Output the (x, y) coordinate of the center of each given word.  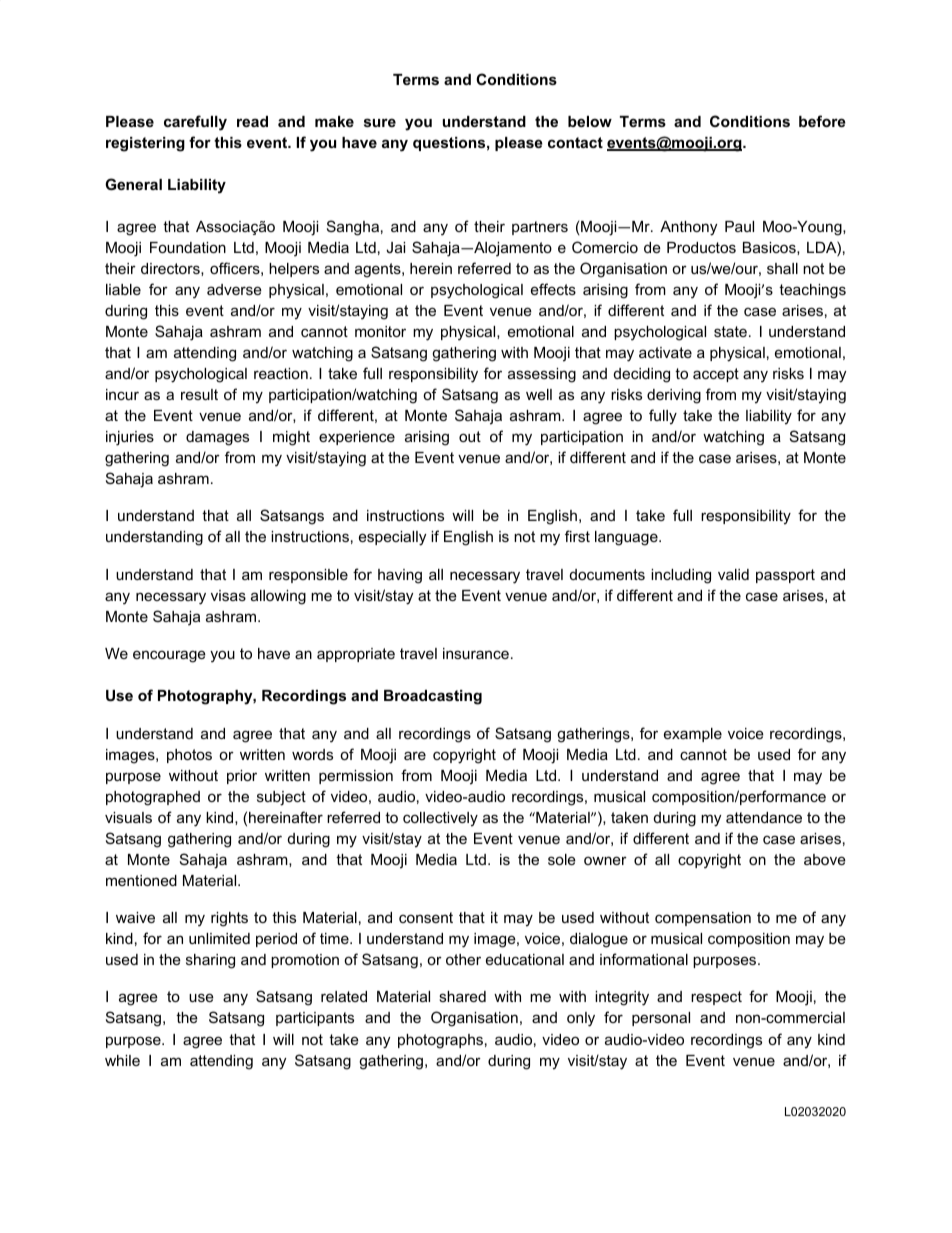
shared (462, 996)
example (693, 735)
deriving (674, 396)
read (252, 121)
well (539, 394)
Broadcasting (433, 697)
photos (189, 756)
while (122, 1060)
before (822, 121)
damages (217, 438)
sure (380, 122)
